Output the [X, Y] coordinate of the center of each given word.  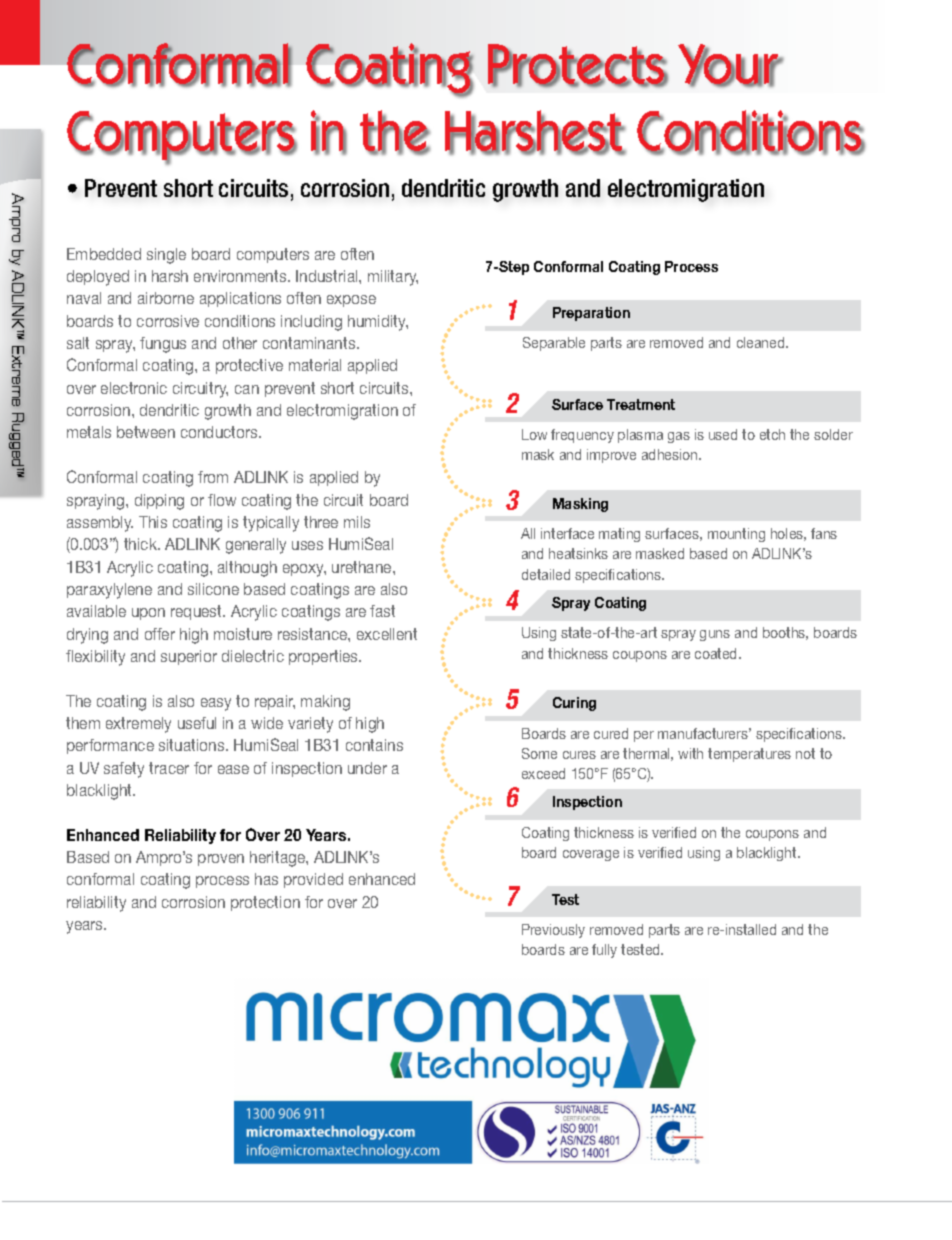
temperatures [749, 755]
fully [604, 951]
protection [265, 903]
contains [374, 745]
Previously [553, 931]
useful [197, 723]
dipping [159, 502]
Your [730, 65]
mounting [736, 535]
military [393, 278]
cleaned [762, 342]
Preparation [591, 314]
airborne [166, 298]
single [166, 256]
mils [357, 522]
